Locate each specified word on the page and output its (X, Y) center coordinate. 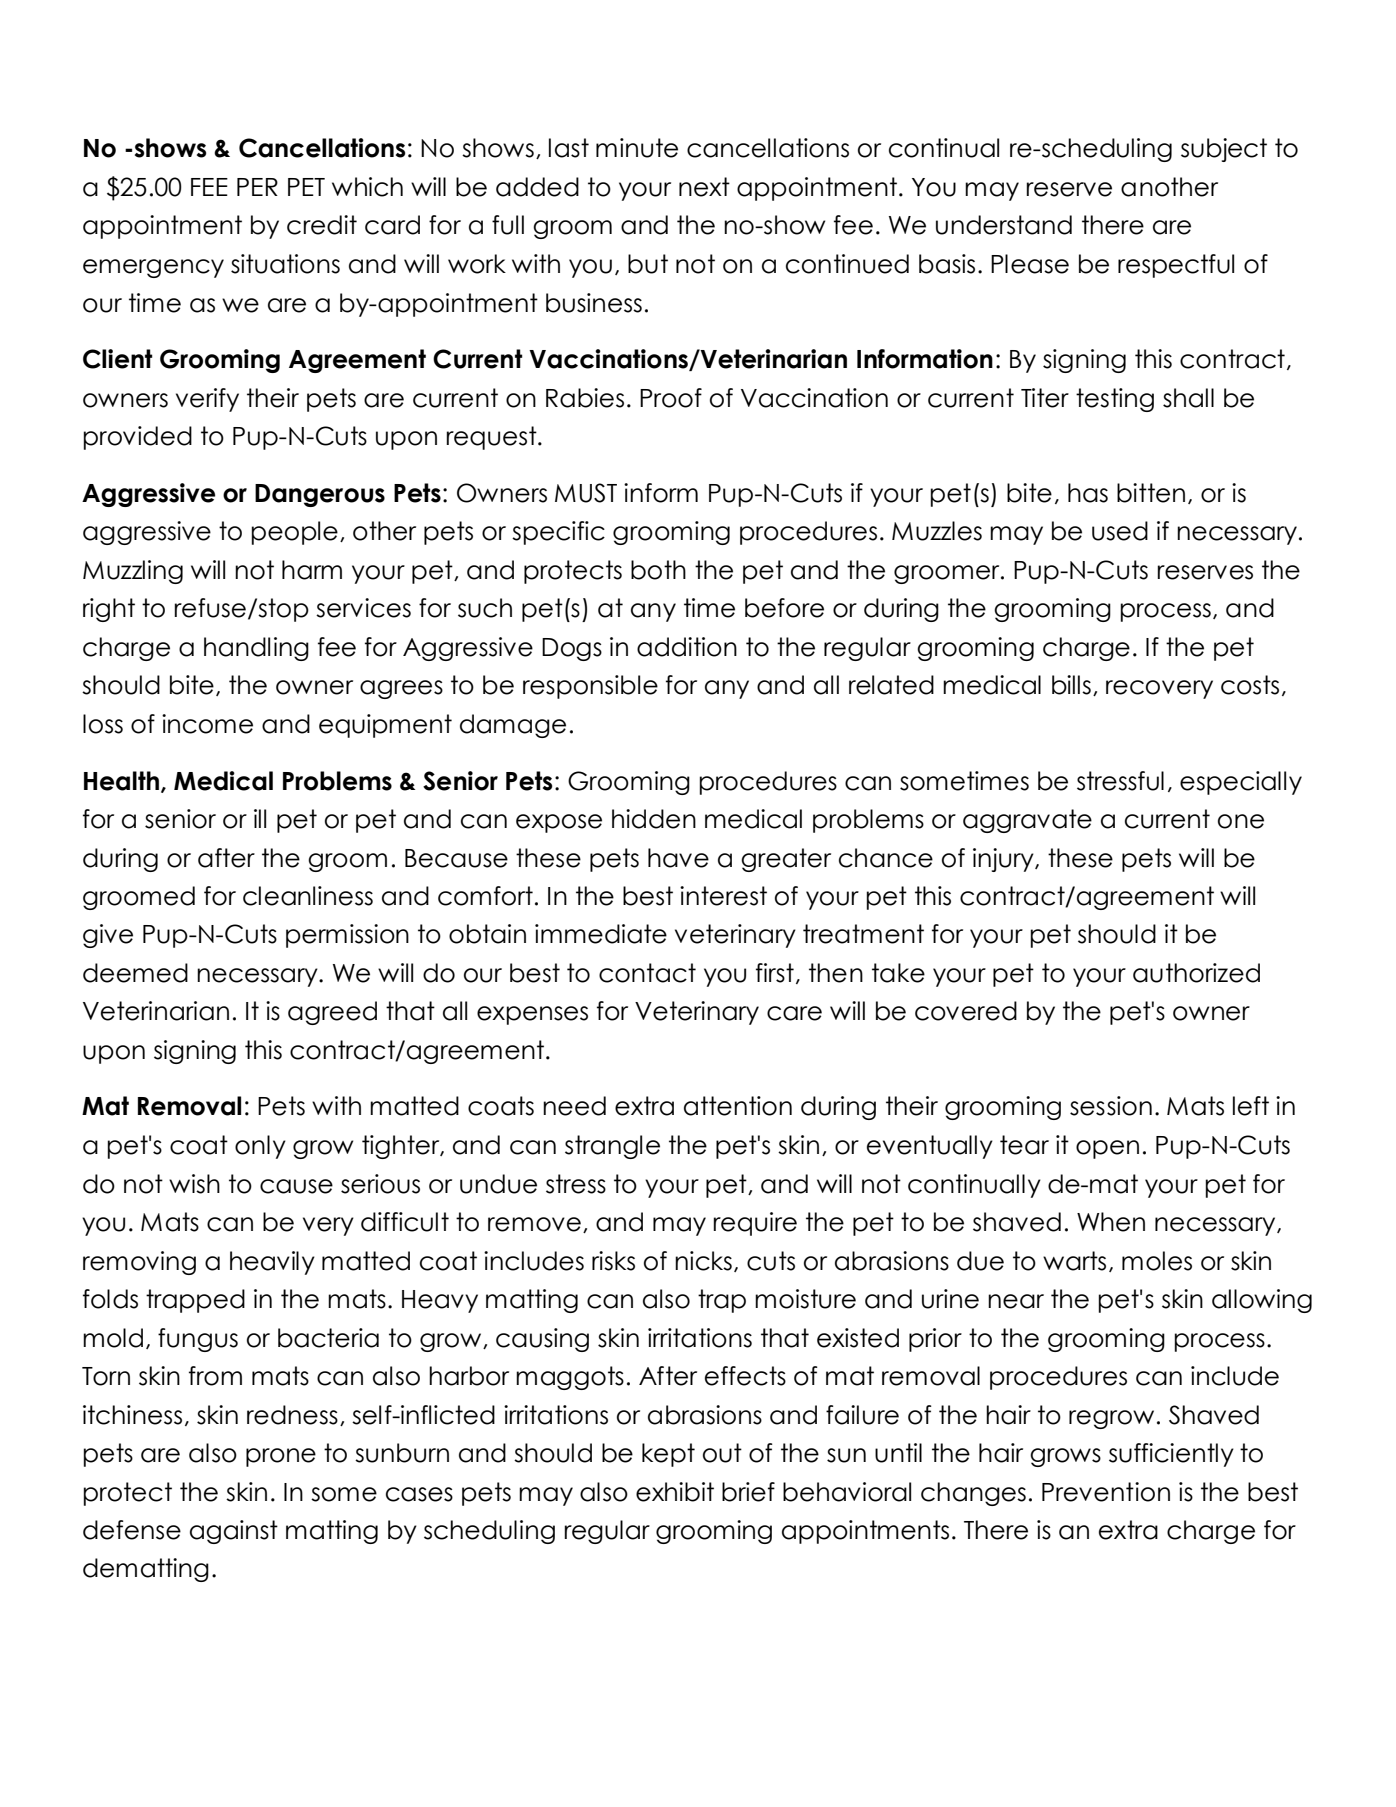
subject (1224, 150)
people (295, 533)
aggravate (1027, 821)
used (1120, 531)
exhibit (675, 1492)
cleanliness (308, 896)
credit (322, 225)
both (658, 570)
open (1107, 1149)
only (260, 1147)
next (704, 187)
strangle (612, 1147)
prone (281, 1457)
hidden (654, 819)
